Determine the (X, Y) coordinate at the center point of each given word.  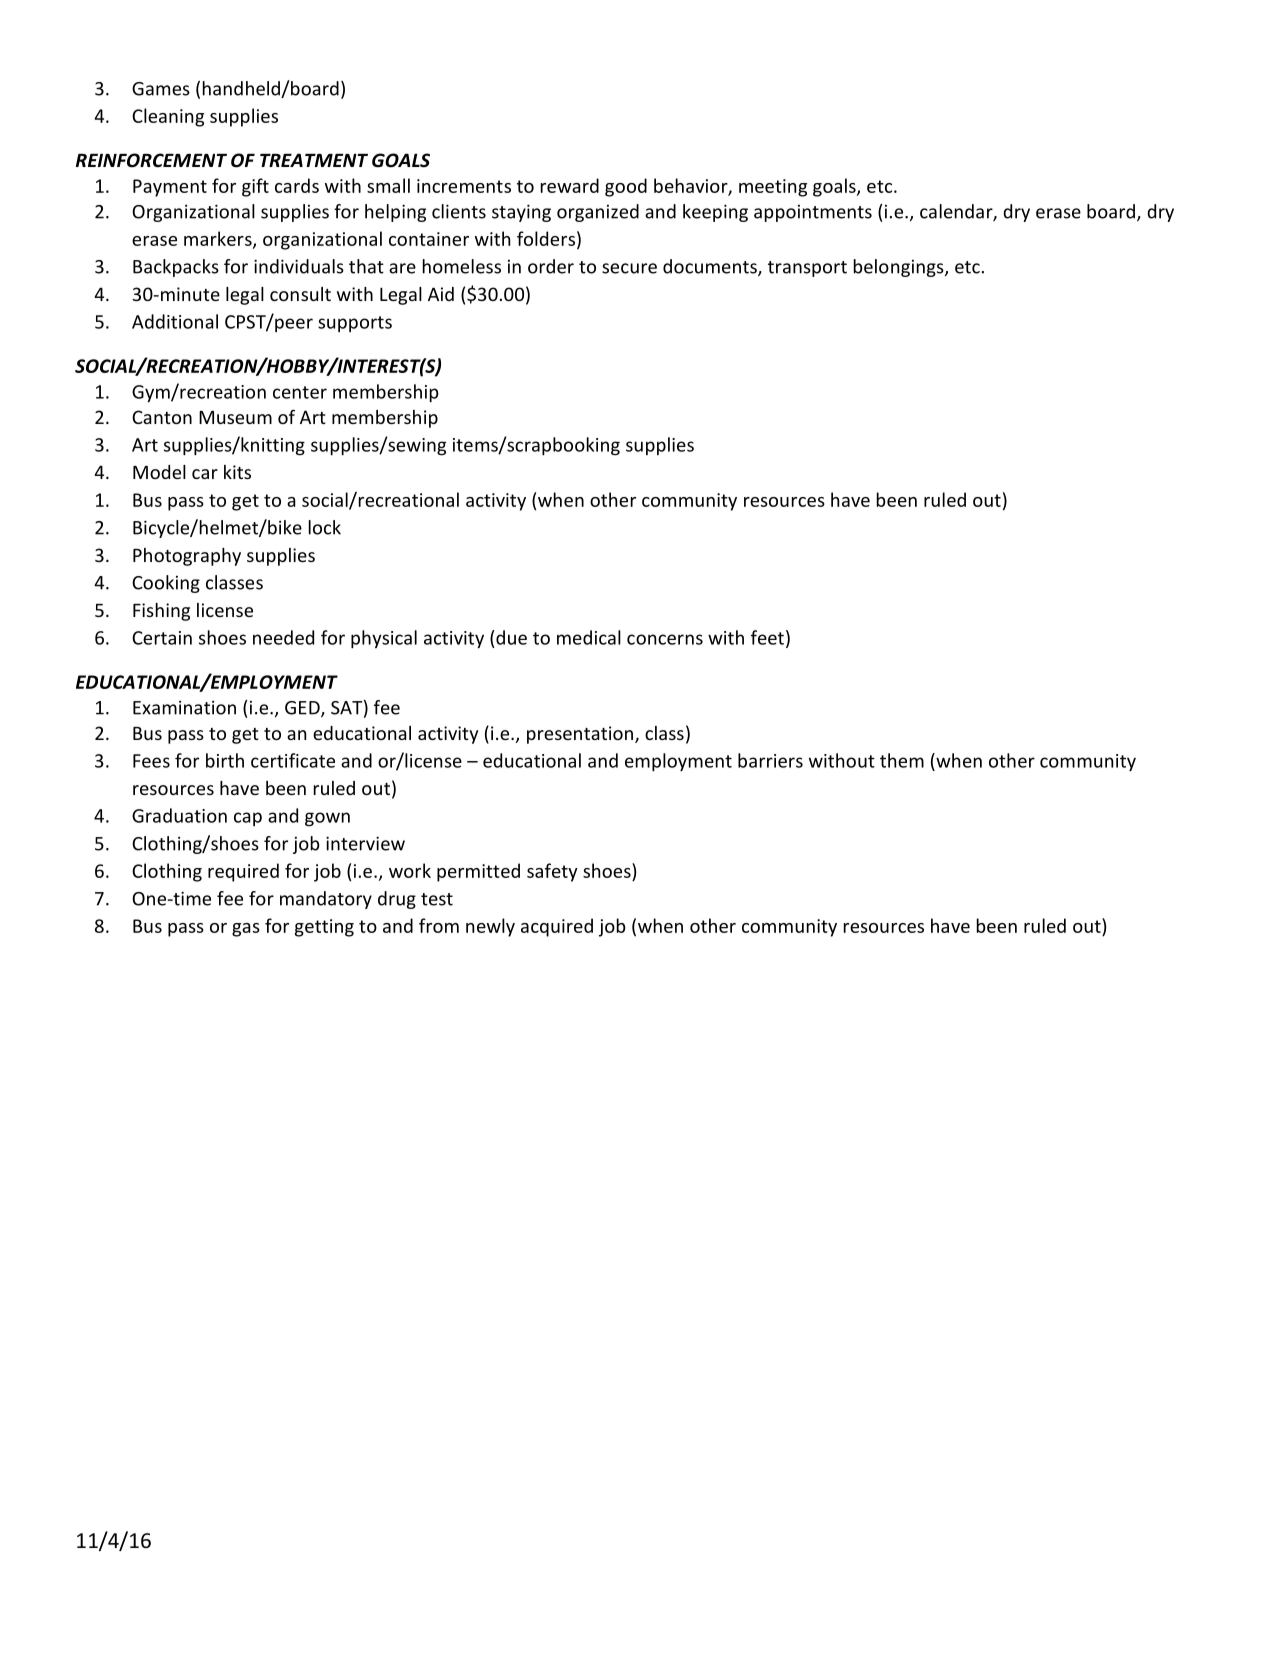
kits (237, 472)
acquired (557, 927)
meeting (773, 188)
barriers (770, 760)
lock (325, 527)
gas (246, 930)
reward (570, 185)
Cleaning (168, 117)
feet (767, 637)
